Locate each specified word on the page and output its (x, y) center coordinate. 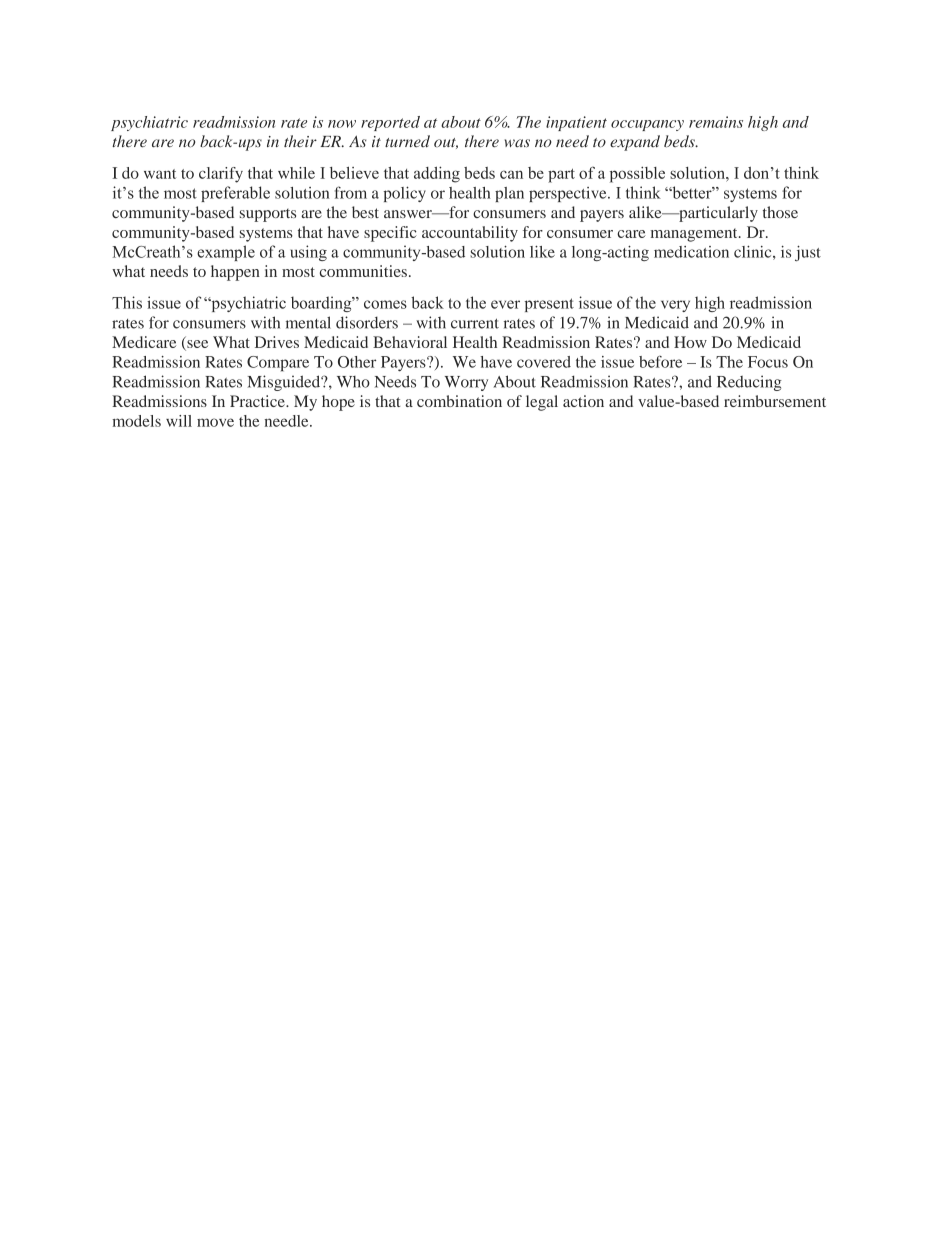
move (215, 422)
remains (716, 122)
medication (691, 252)
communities (363, 271)
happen (235, 273)
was (517, 143)
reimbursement (775, 401)
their (300, 141)
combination (459, 401)
